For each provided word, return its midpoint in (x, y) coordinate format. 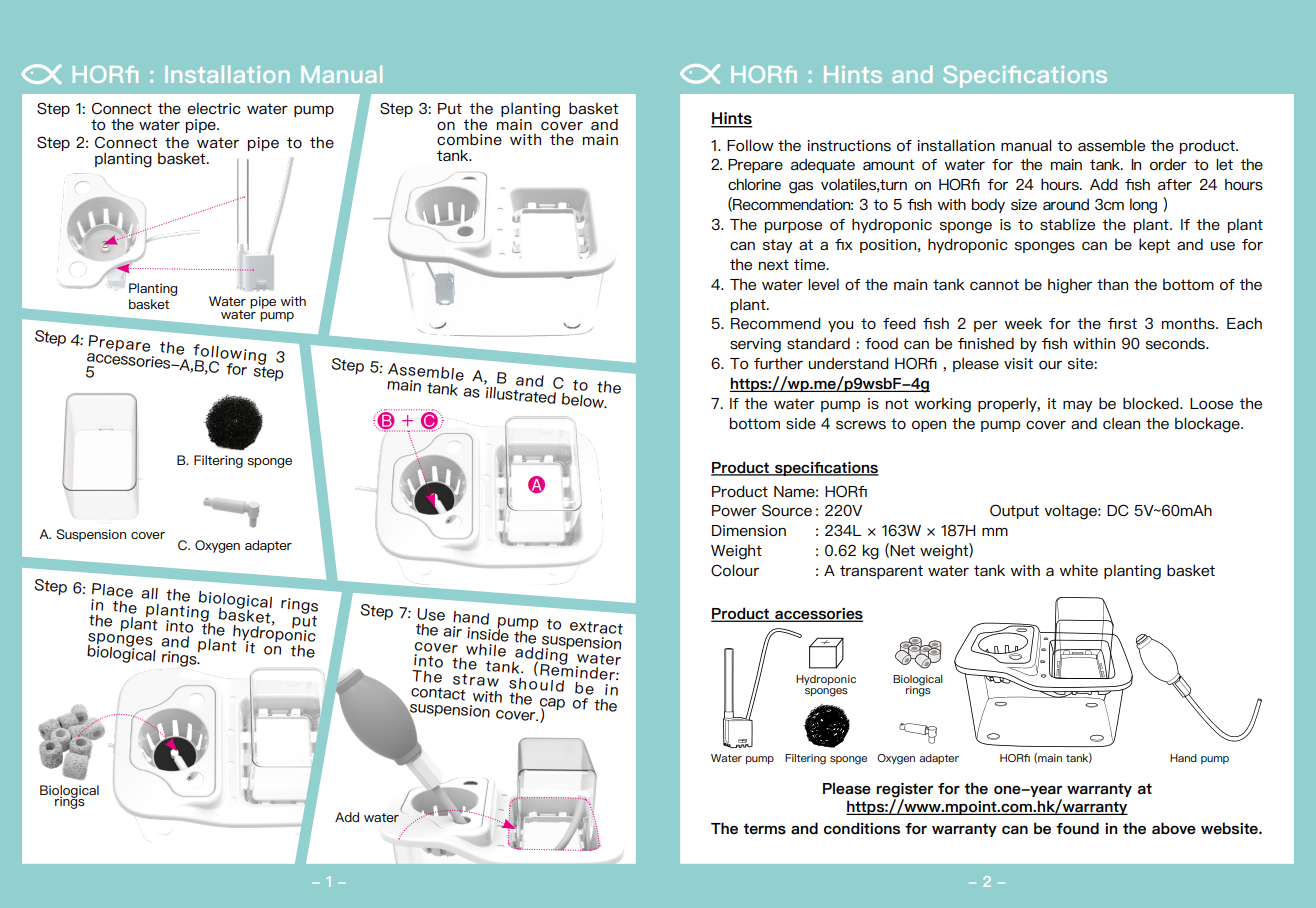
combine (469, 139)
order (1168, 164)
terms (764, 829)
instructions (849, 146)
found (1077, 828)
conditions (862, 828)
